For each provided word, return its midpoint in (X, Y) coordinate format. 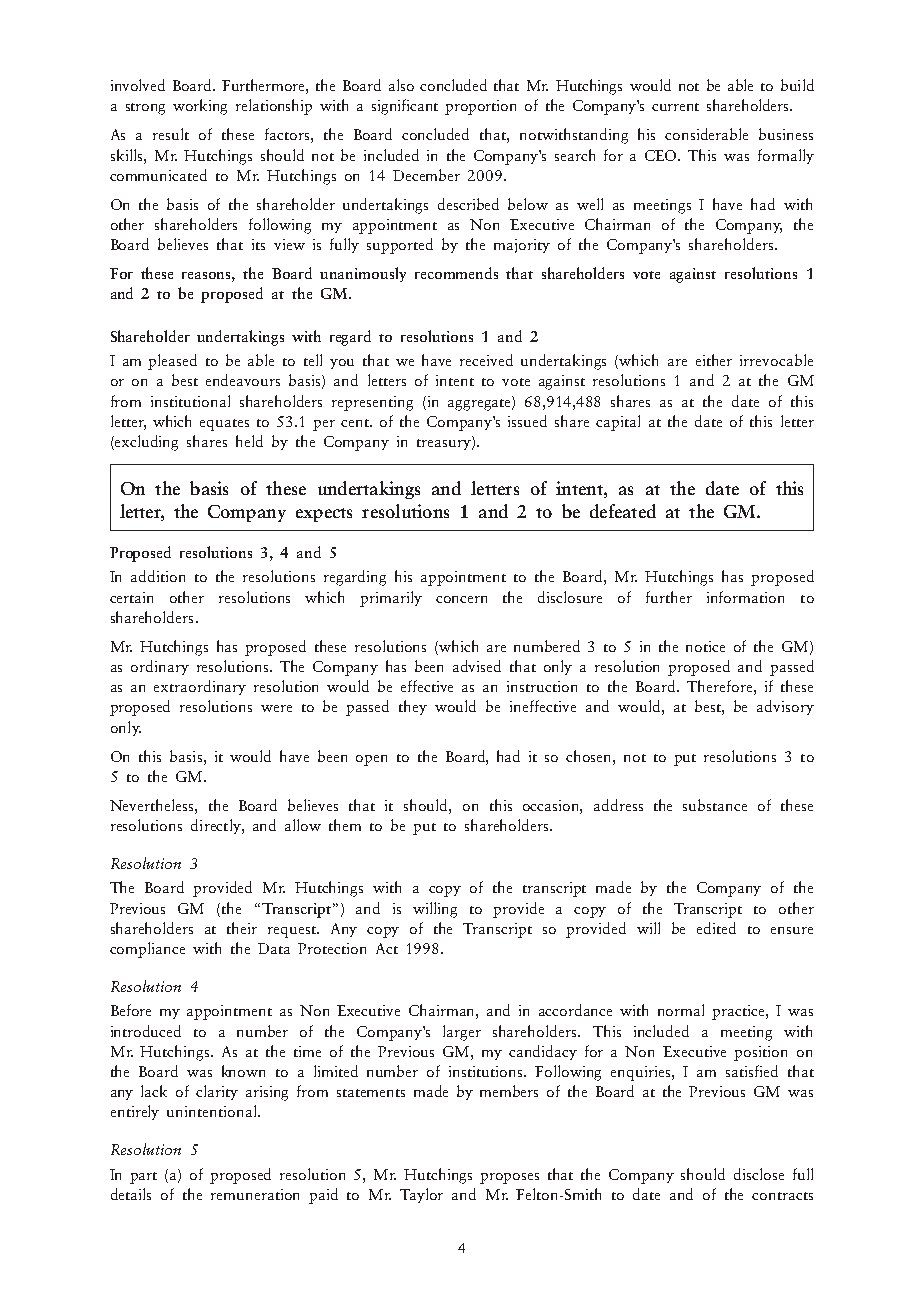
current (675, 107)
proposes (509, 1178)
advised (477, 666)
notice (705, 646)
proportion (480, 107)
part (143, 1178)
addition (158, 576)
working (200, 107)
